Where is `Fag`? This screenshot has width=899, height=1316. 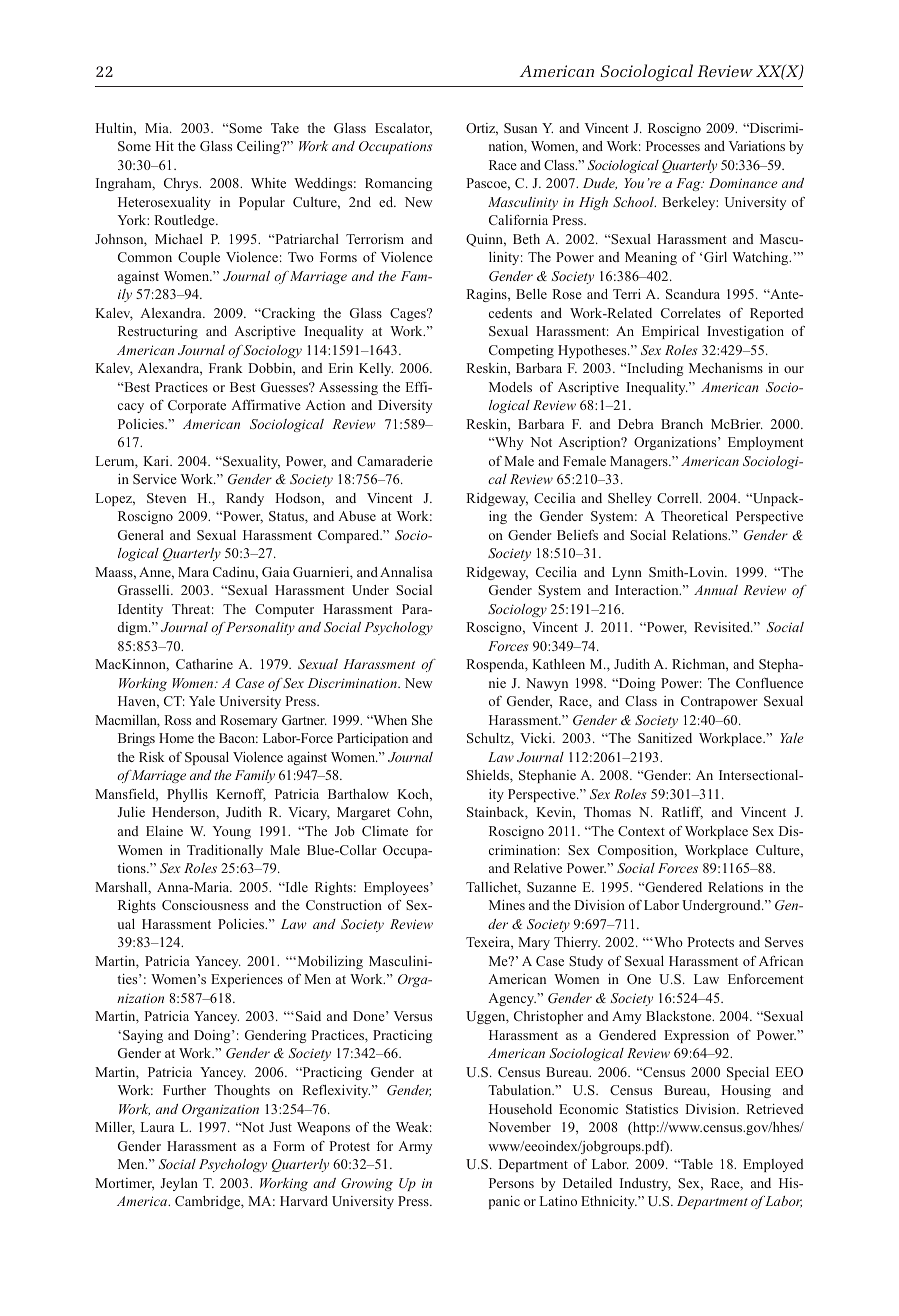
Fag is located at coordinates (689, 184).
